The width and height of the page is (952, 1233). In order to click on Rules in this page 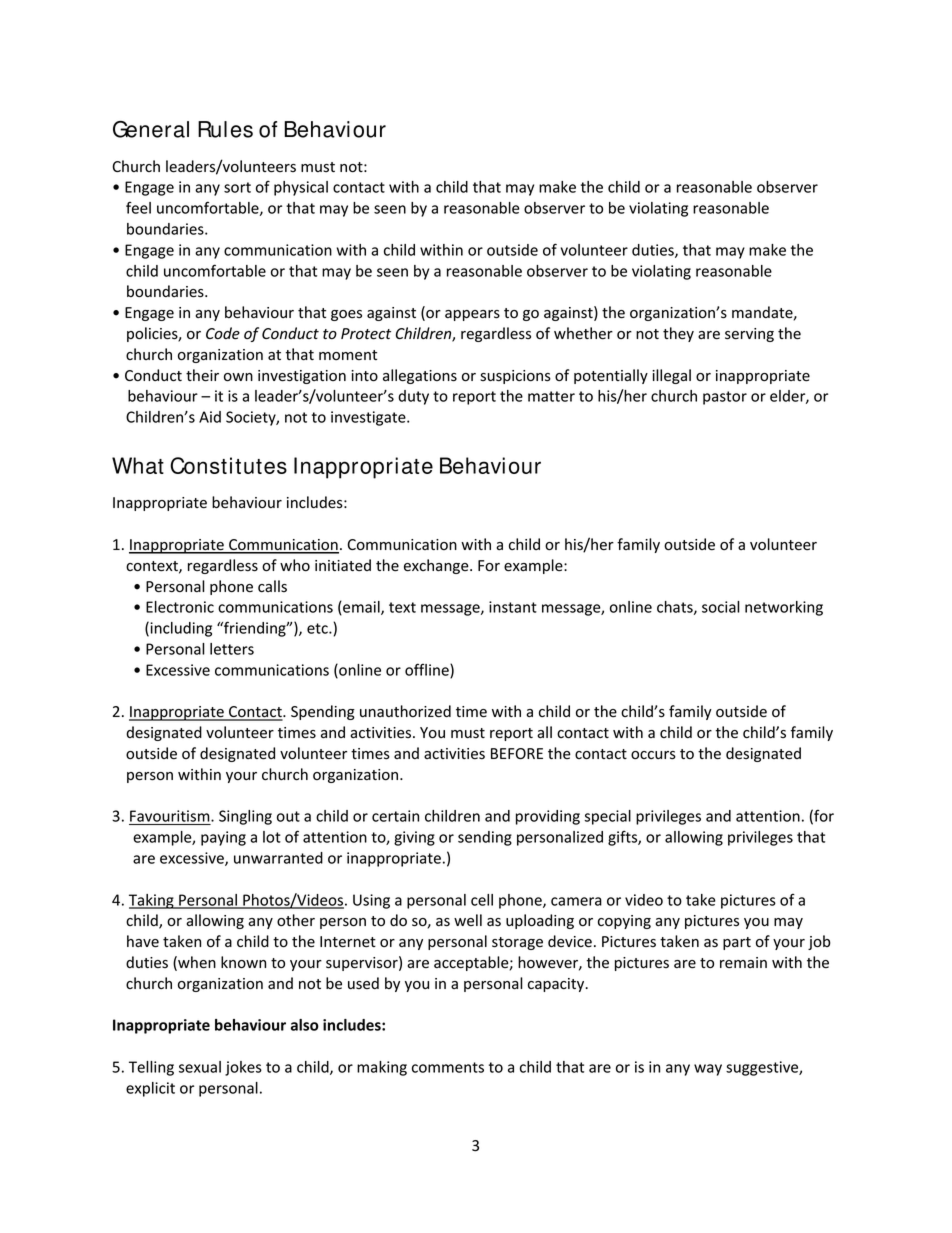, I will do `click(225, 129)`.
